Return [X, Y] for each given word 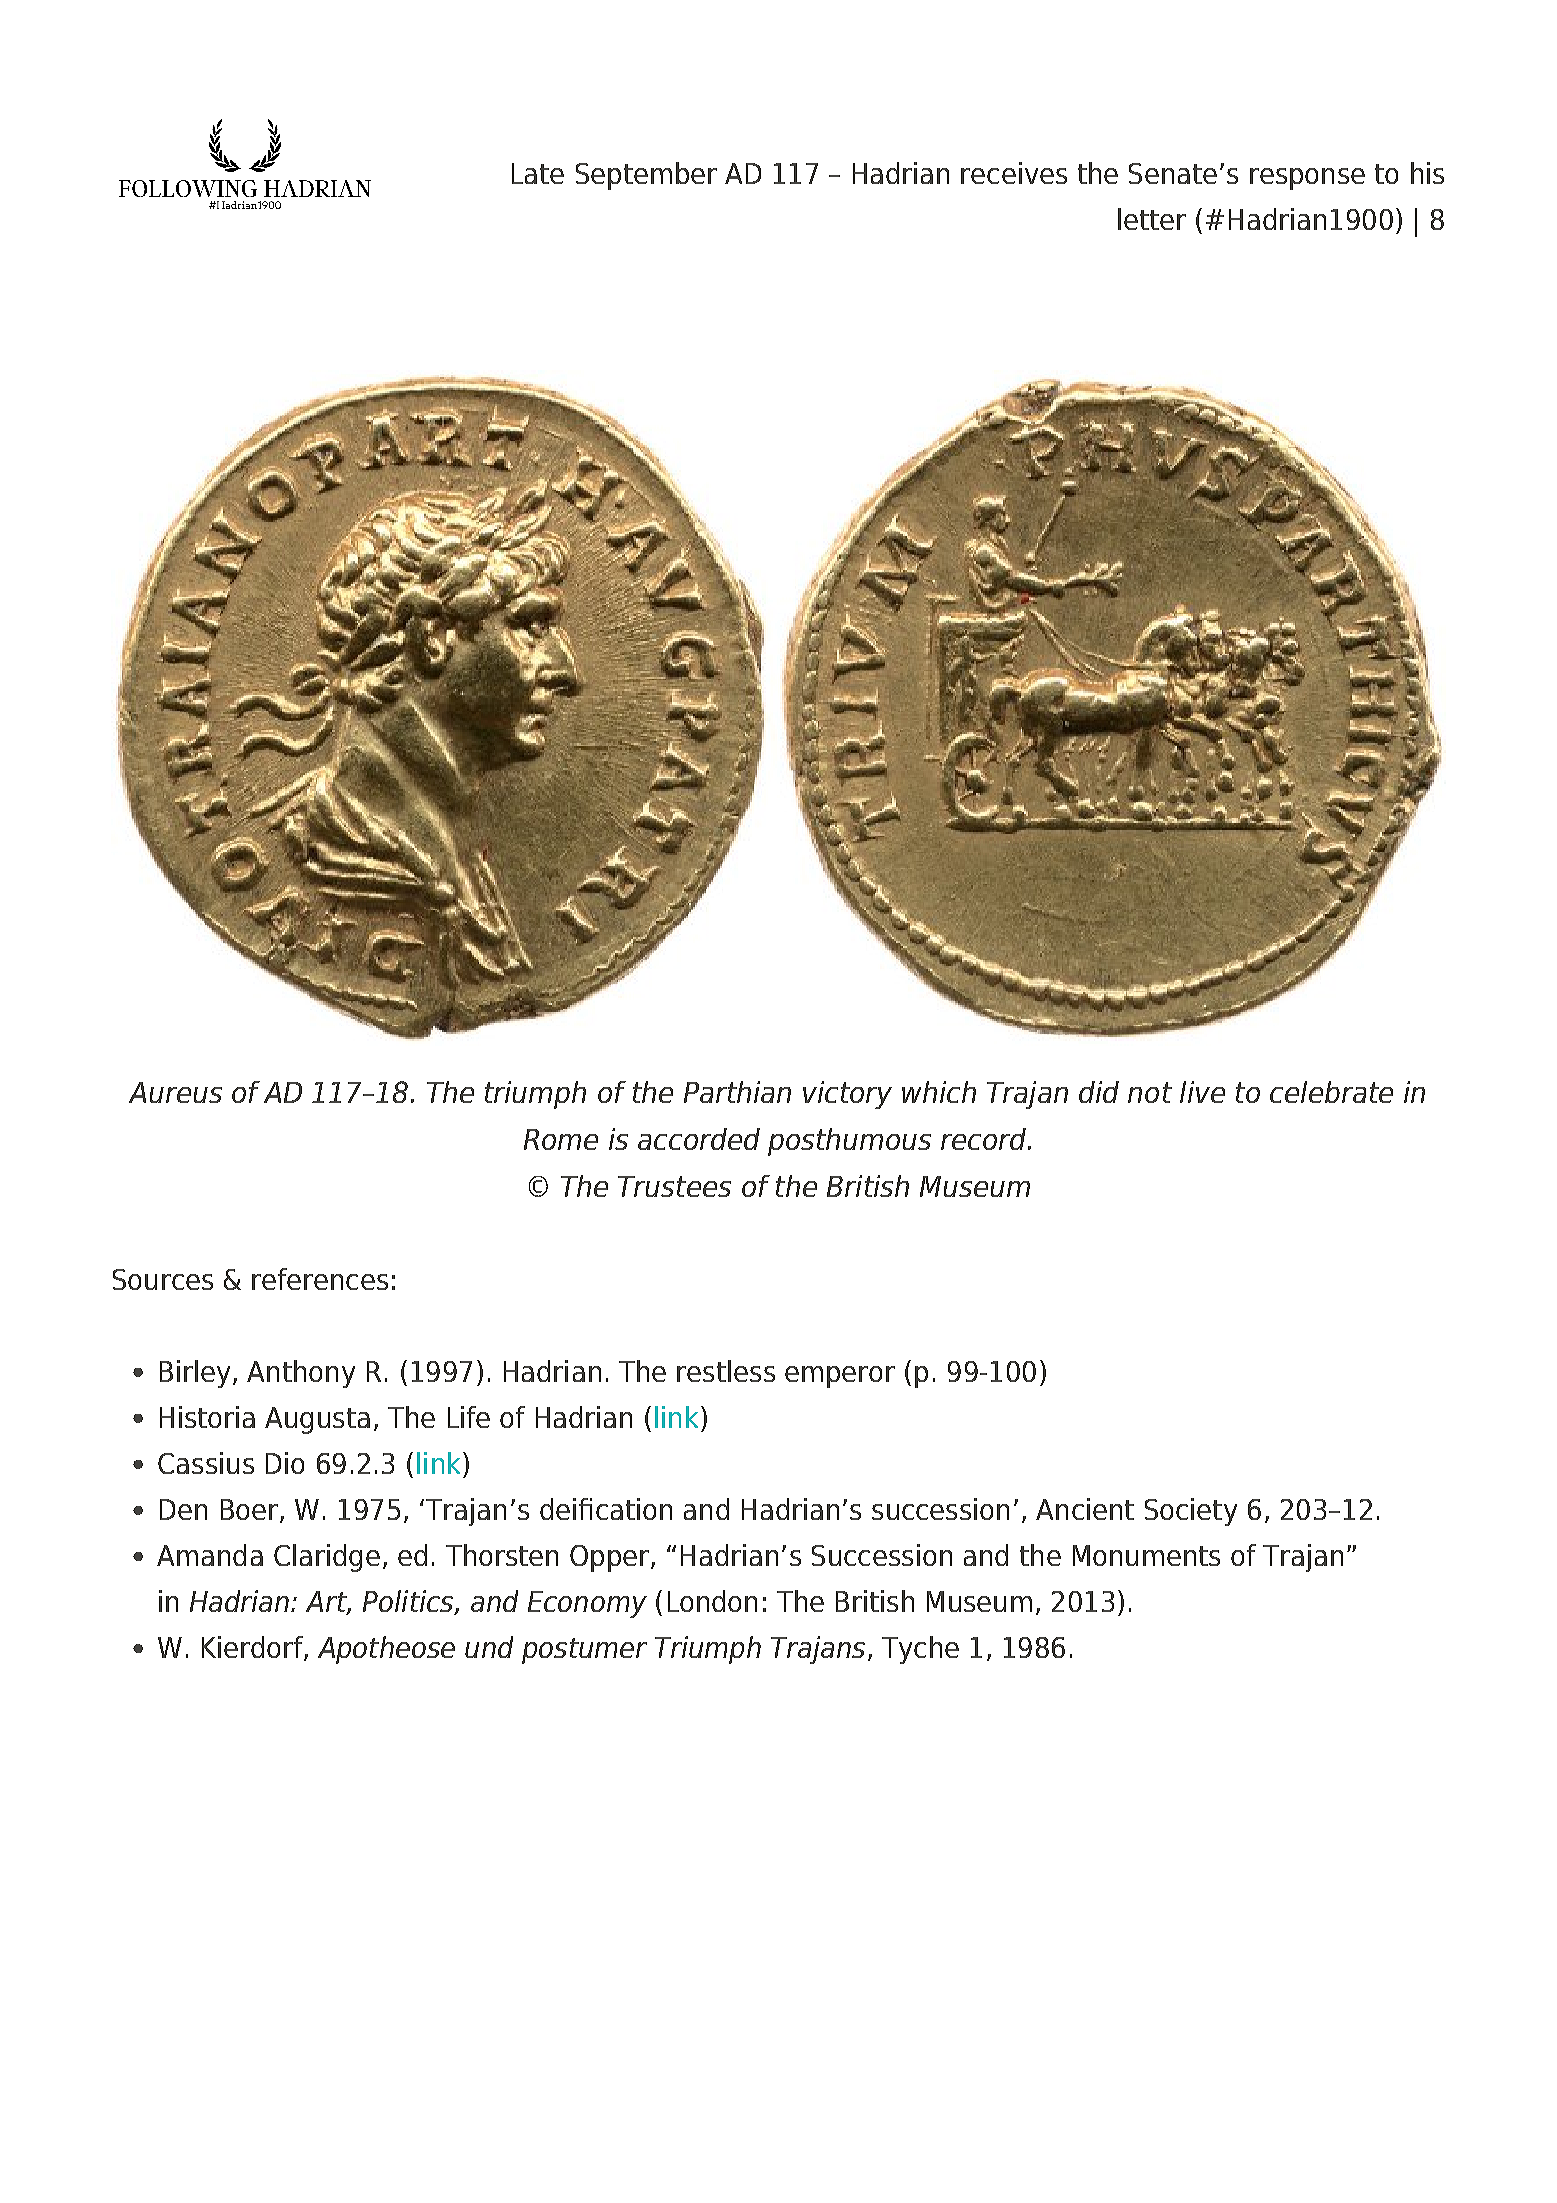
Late [538, 173]
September [646, 176]
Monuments [1146, 1555]
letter [1152, 219]
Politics [409, 1602]
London [712, 1601]
